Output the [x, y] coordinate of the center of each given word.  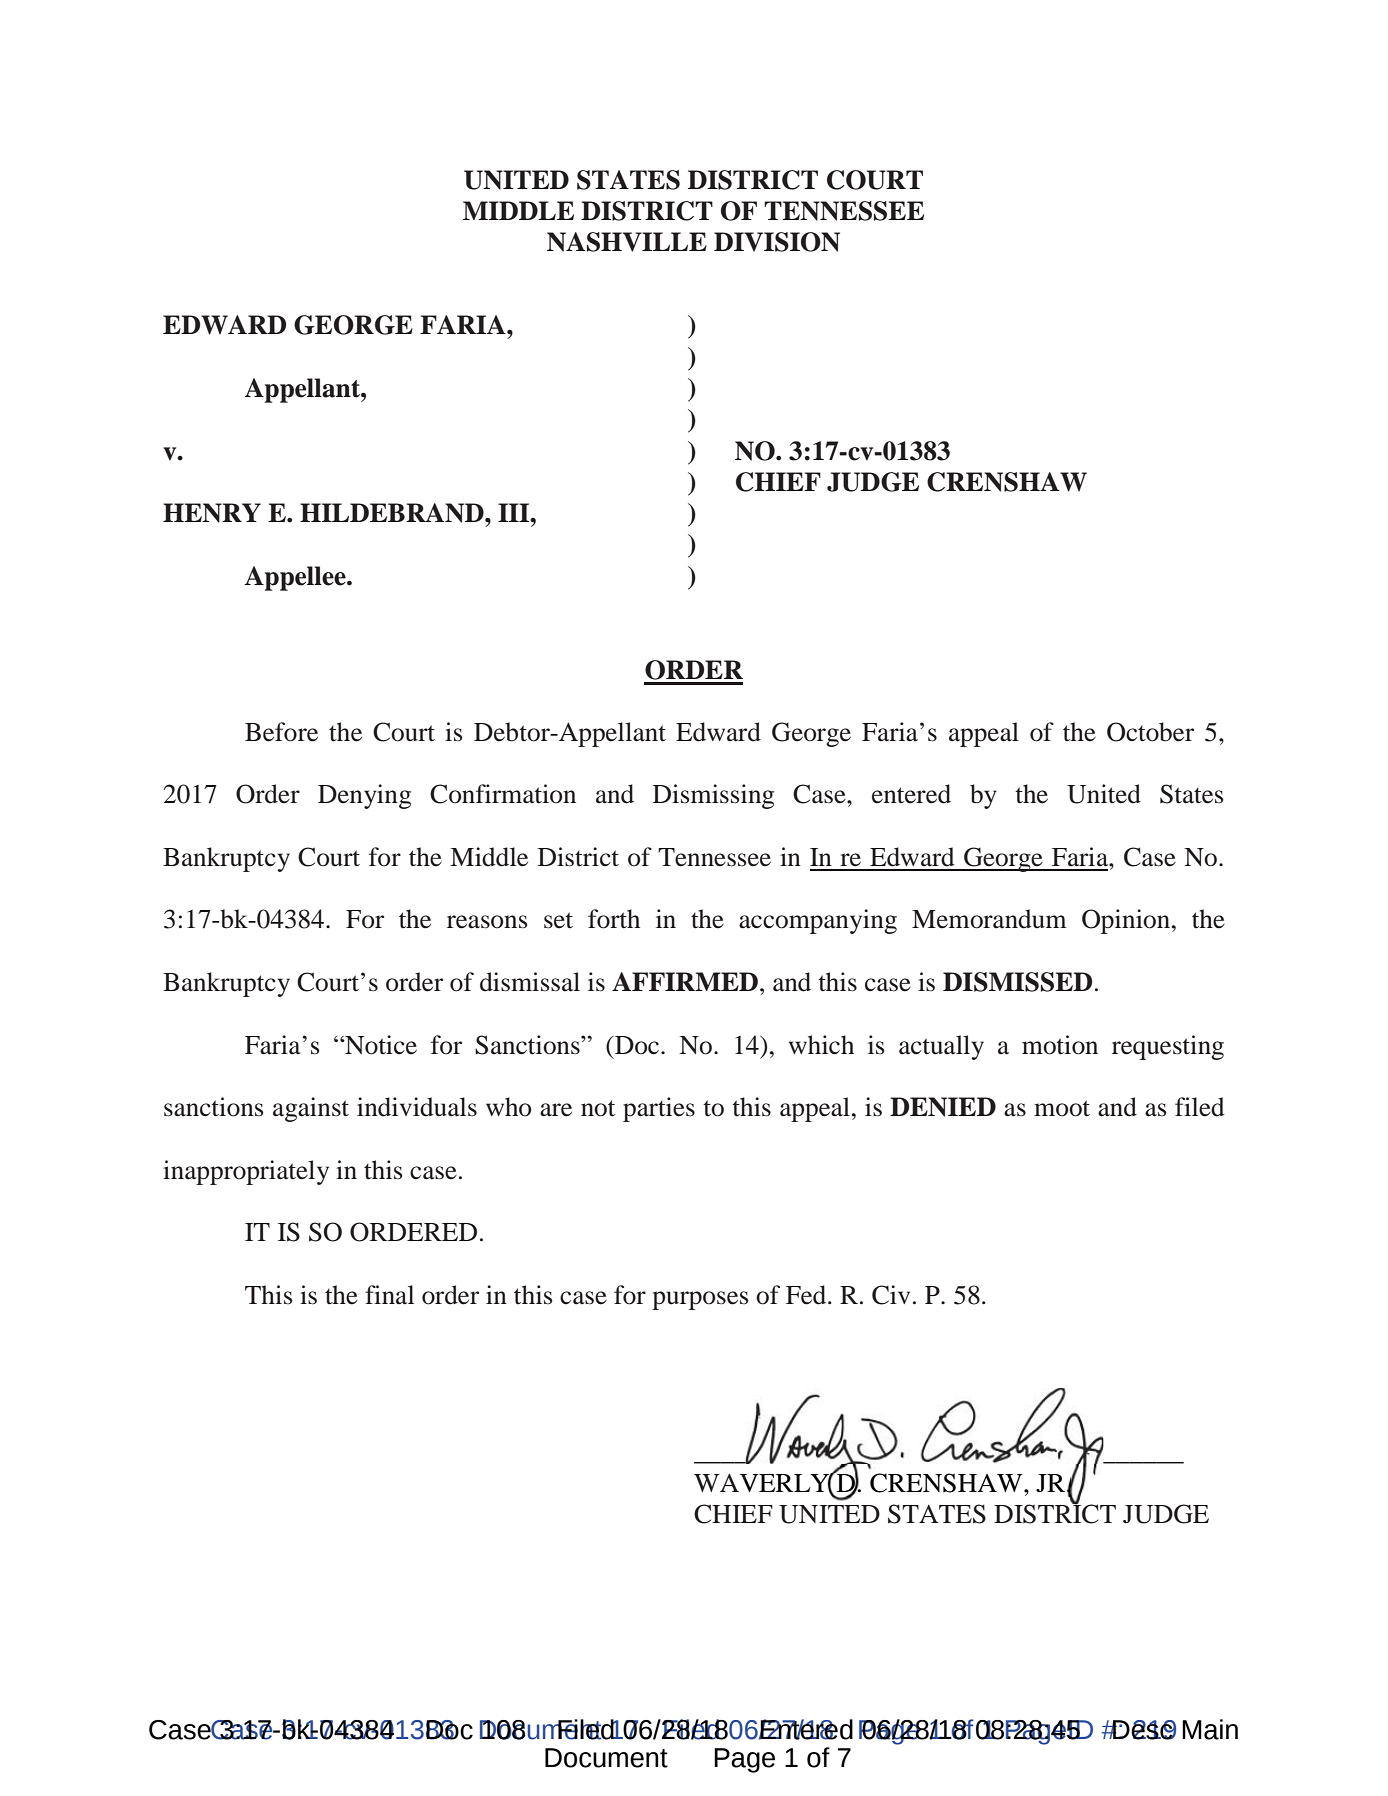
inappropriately [246, 1172]
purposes [700, 1300]
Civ [891, 1295]
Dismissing [713, 796]
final [389, 1295]
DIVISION [777, 242]
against [311, 1109]
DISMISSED [1017, 982]
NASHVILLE [627, 242]
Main [1210, 1729]
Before [281, 732]
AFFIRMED [685, 981]
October [1150, 732]
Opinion [1126, 921]
